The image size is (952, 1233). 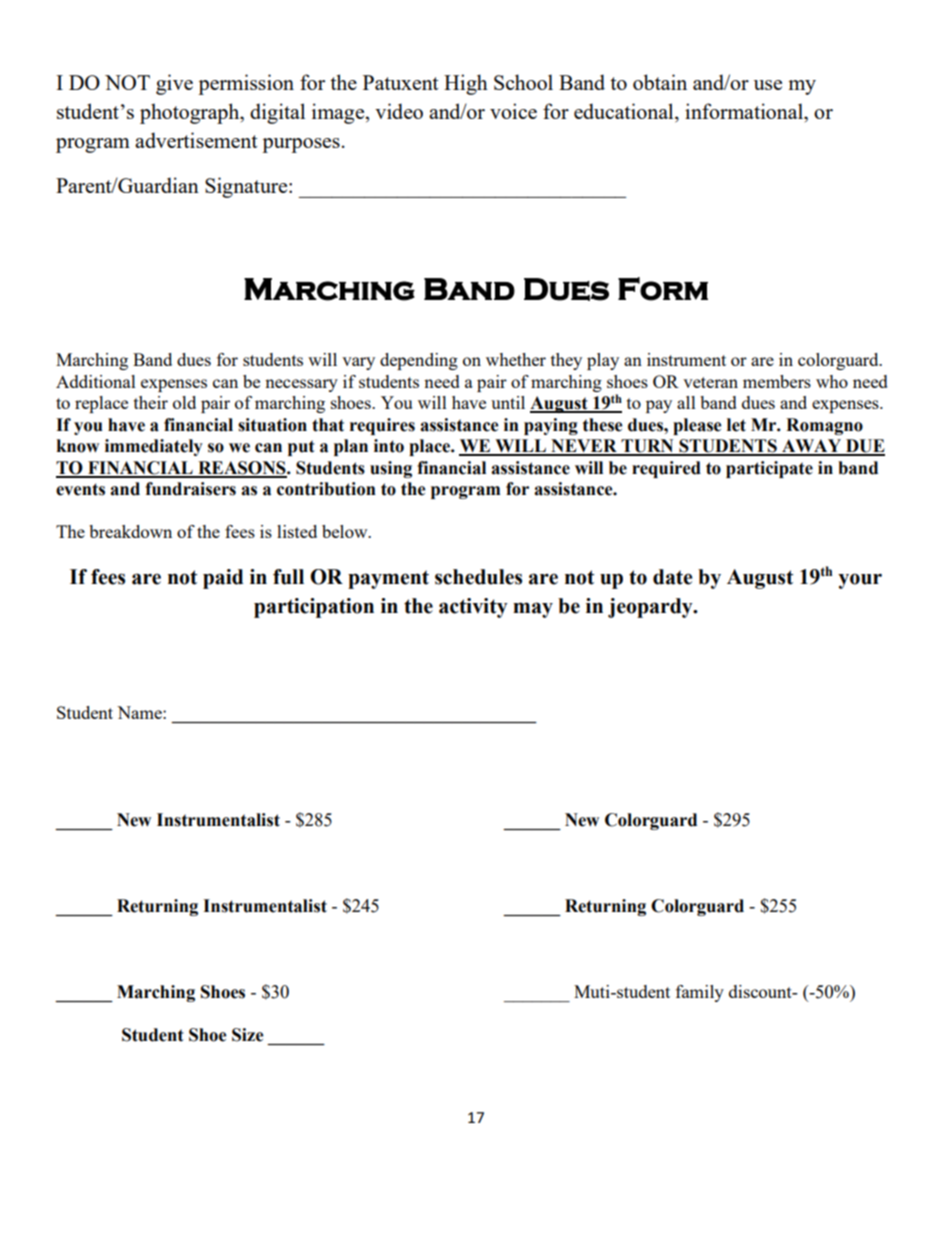 What do you see at coordinates (174, 84) in the screenshot?
I see `give` at bounding box center [174, 84].
